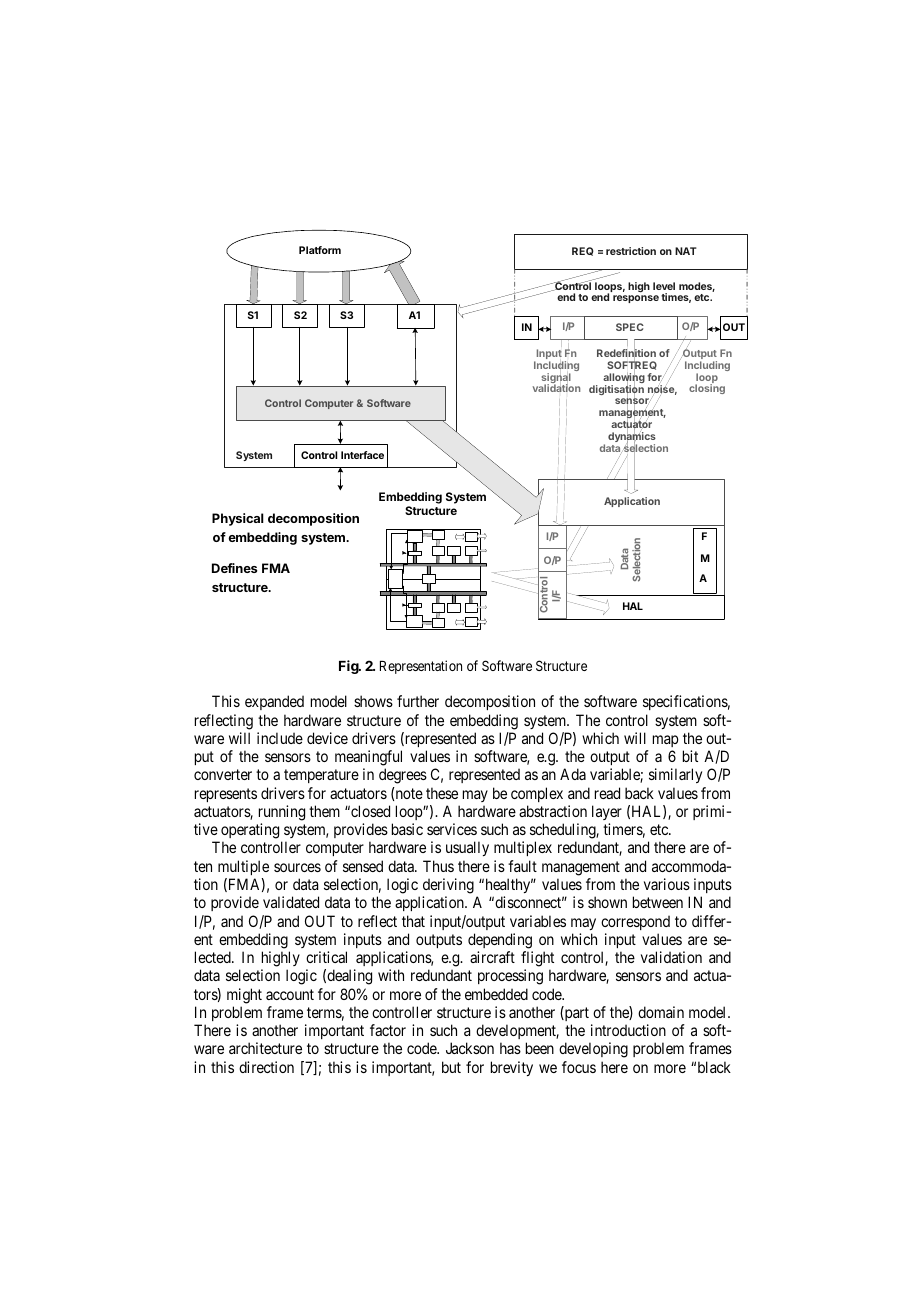 The height and width of the screenshot is (1308, 924). Describe the element at coordinates (664, 286) in the screenshot. I see `level` at that location.
